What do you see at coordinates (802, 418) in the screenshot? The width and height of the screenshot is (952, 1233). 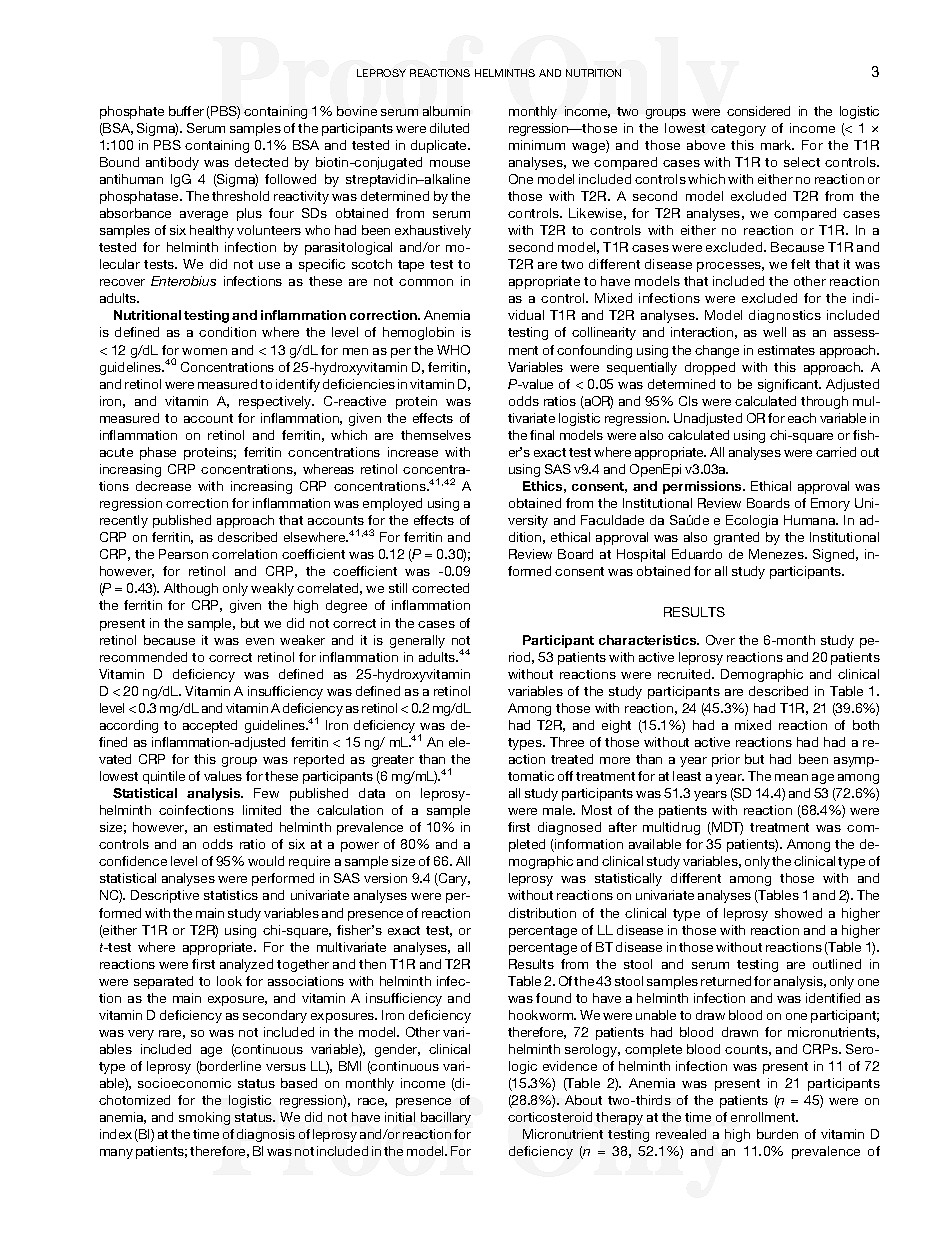 I see `each` at bounding box center [802, 418].
